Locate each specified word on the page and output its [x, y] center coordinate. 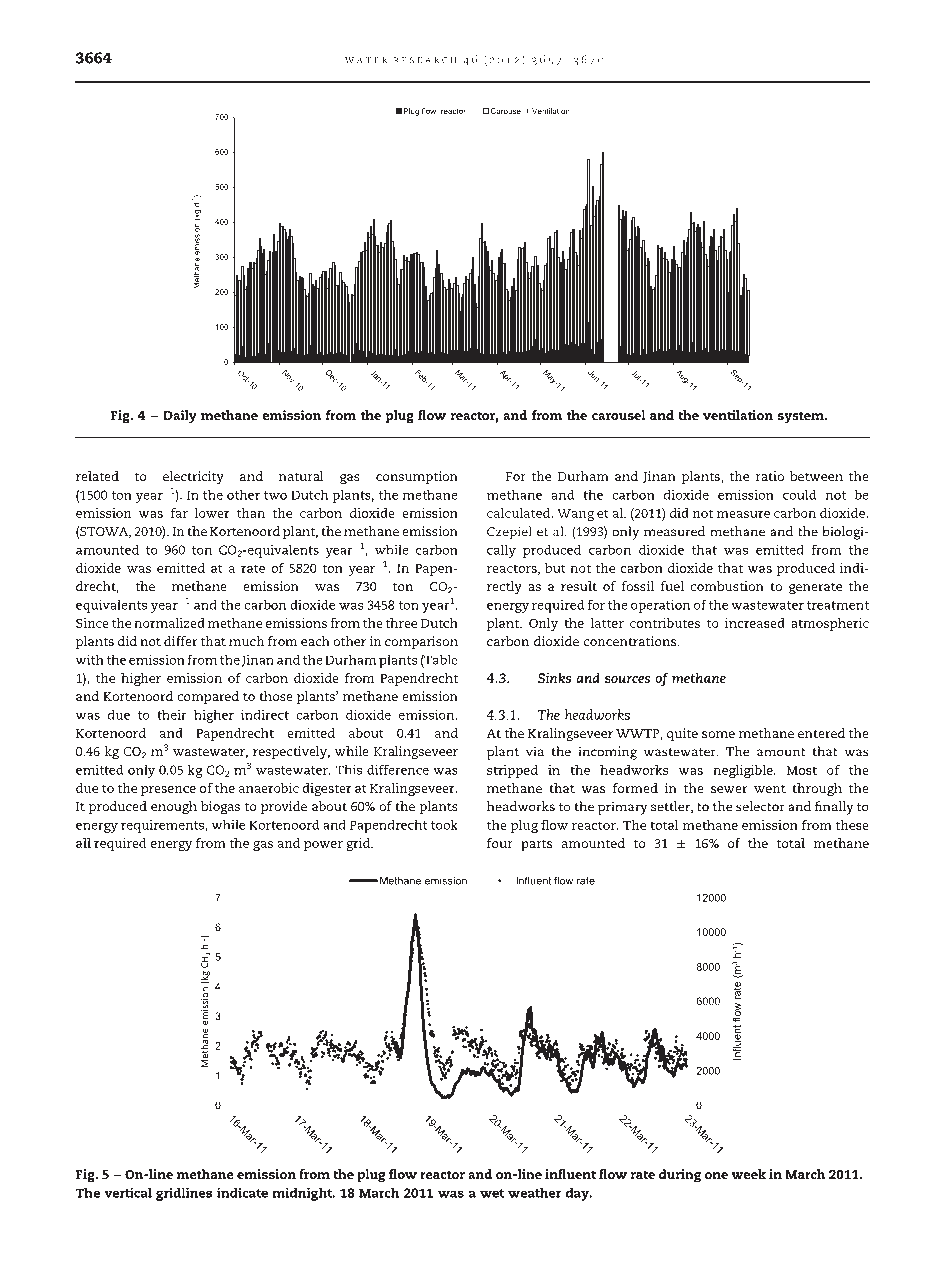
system [802, 418]
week [749, 1174]
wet [492, 1193]
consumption [417, 477]
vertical [128, 1193]
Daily [180, 417]
